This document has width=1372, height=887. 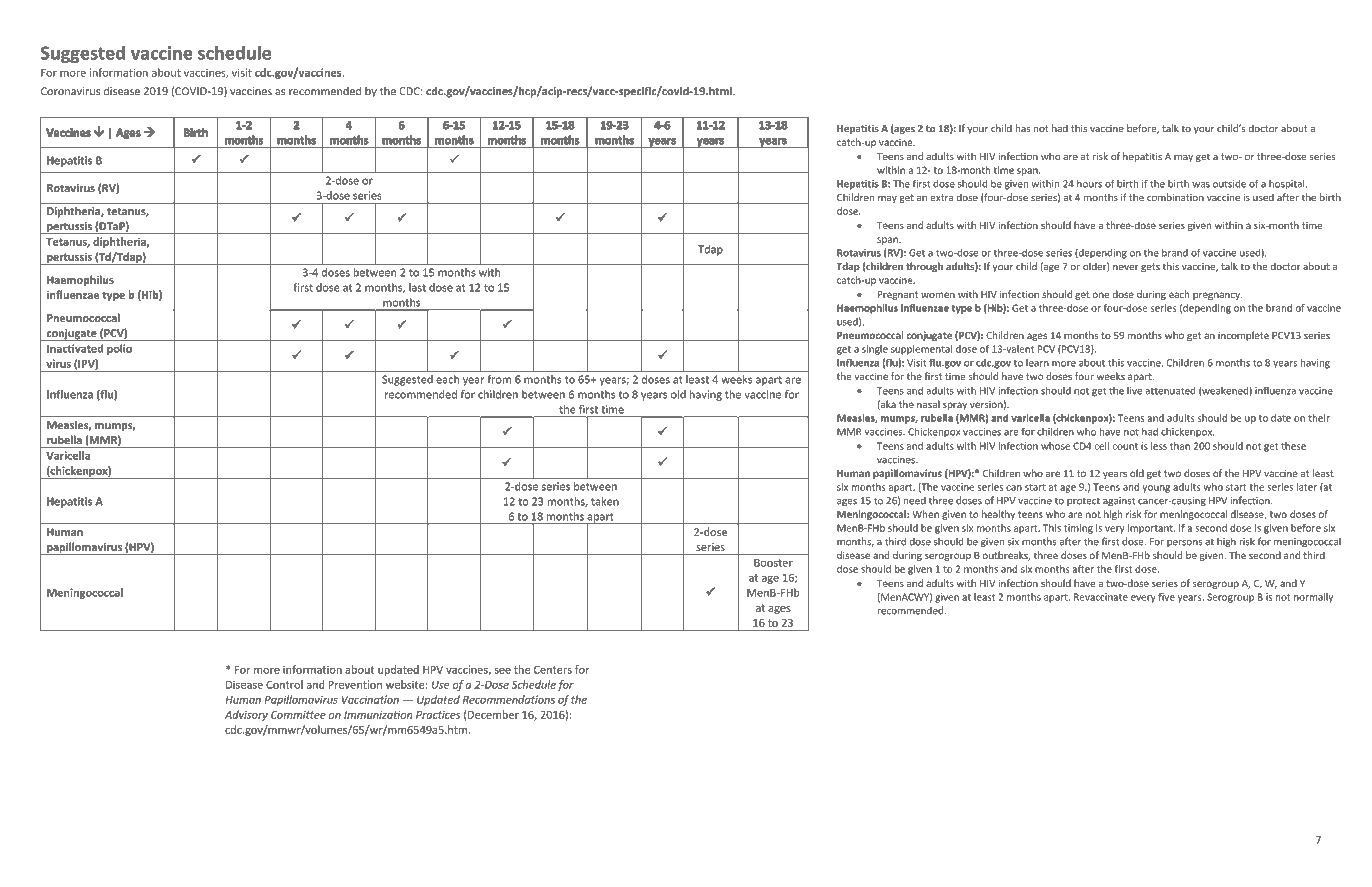 I want to click on polio, so click(x=119, y=349).
